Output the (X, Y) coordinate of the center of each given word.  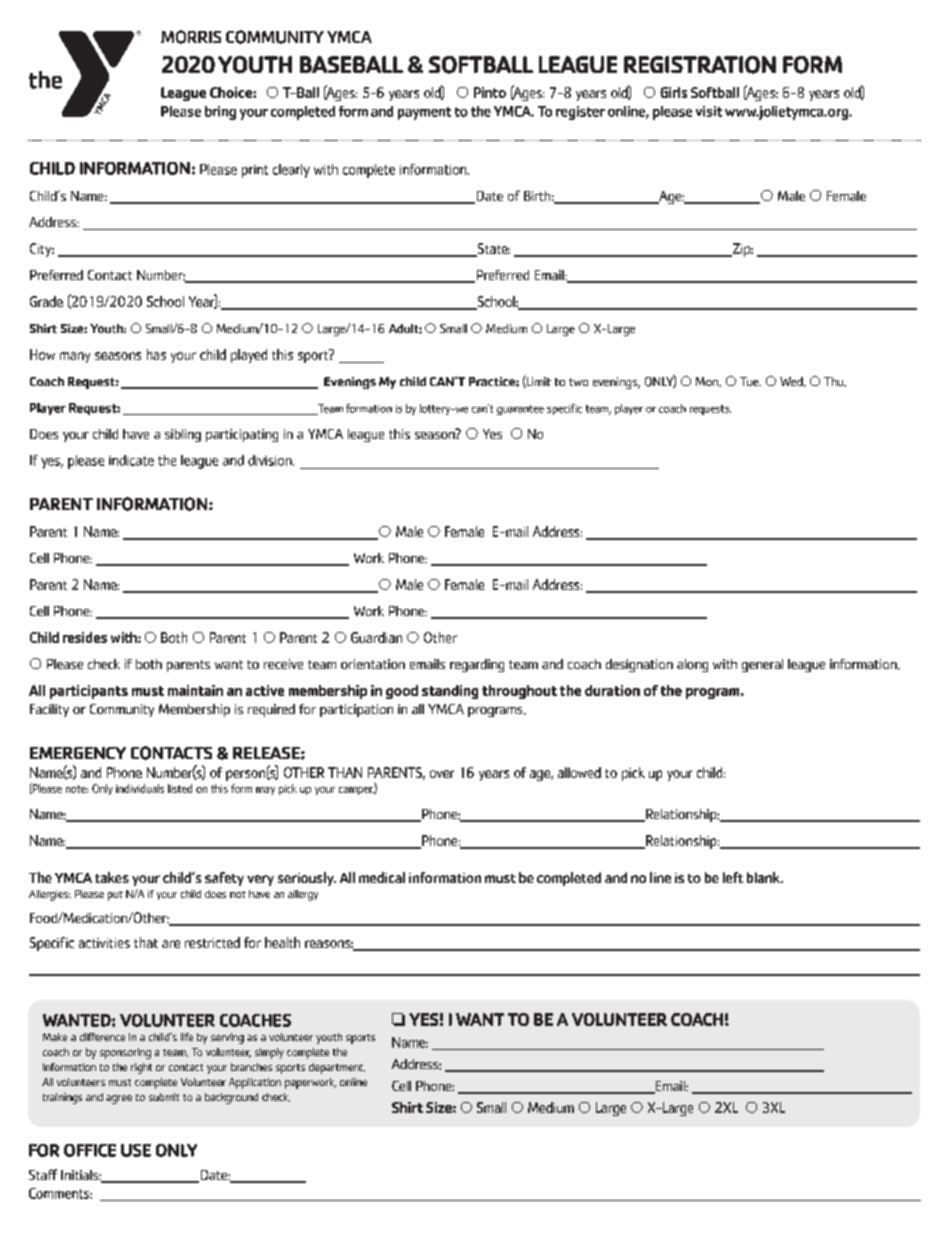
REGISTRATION (700, 65)
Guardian (376, 637)
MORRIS (191, 37)
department (337, 1068)
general (762, 665)
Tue (750, 381)
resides (85, 637)
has (156, 354)
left (733, 877)
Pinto (490, 92)
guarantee (520, 410)
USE (136, 1150)
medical (382, 877)
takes (112, 877)
